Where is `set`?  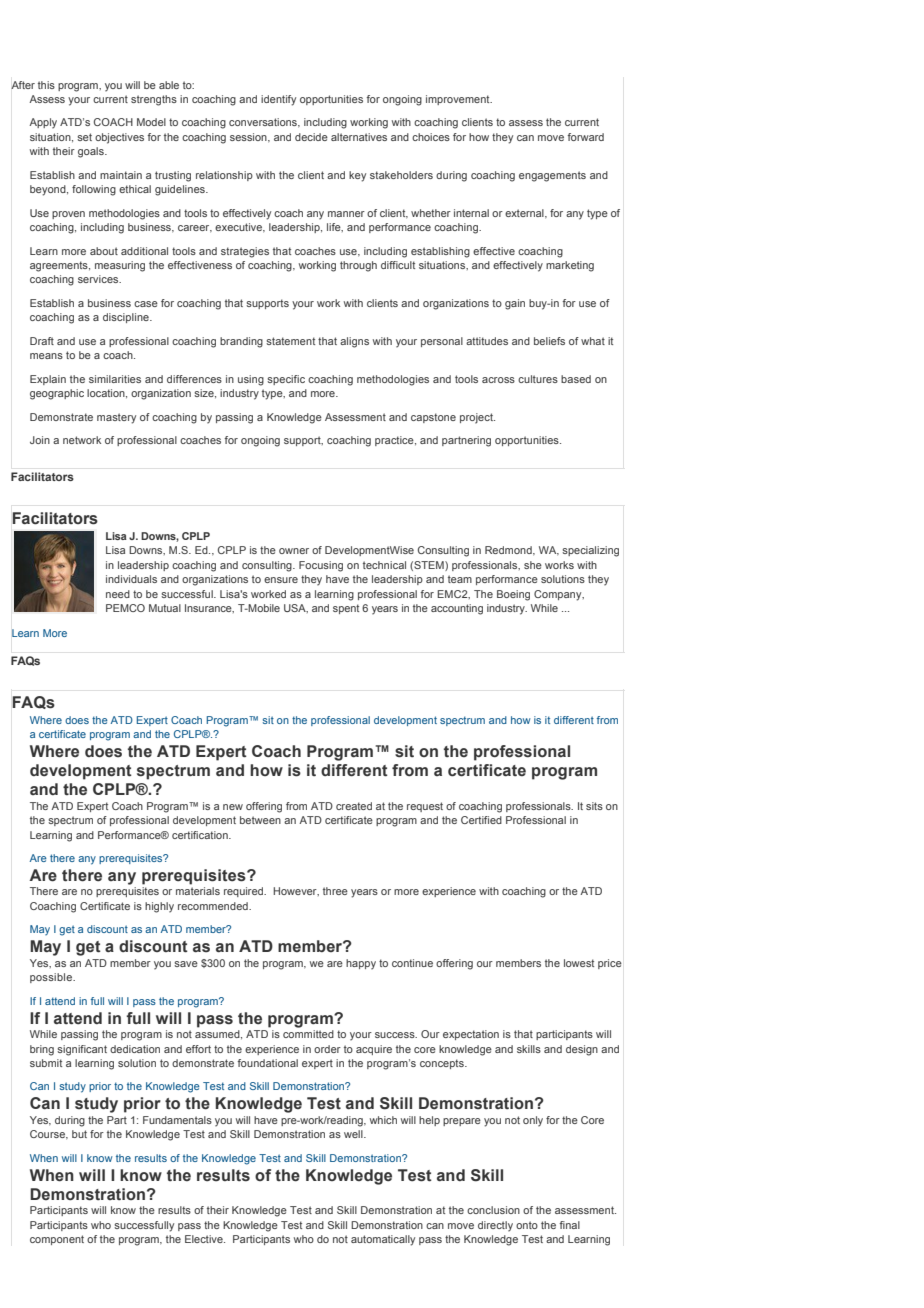 set is located at coordinates (84, 137).
